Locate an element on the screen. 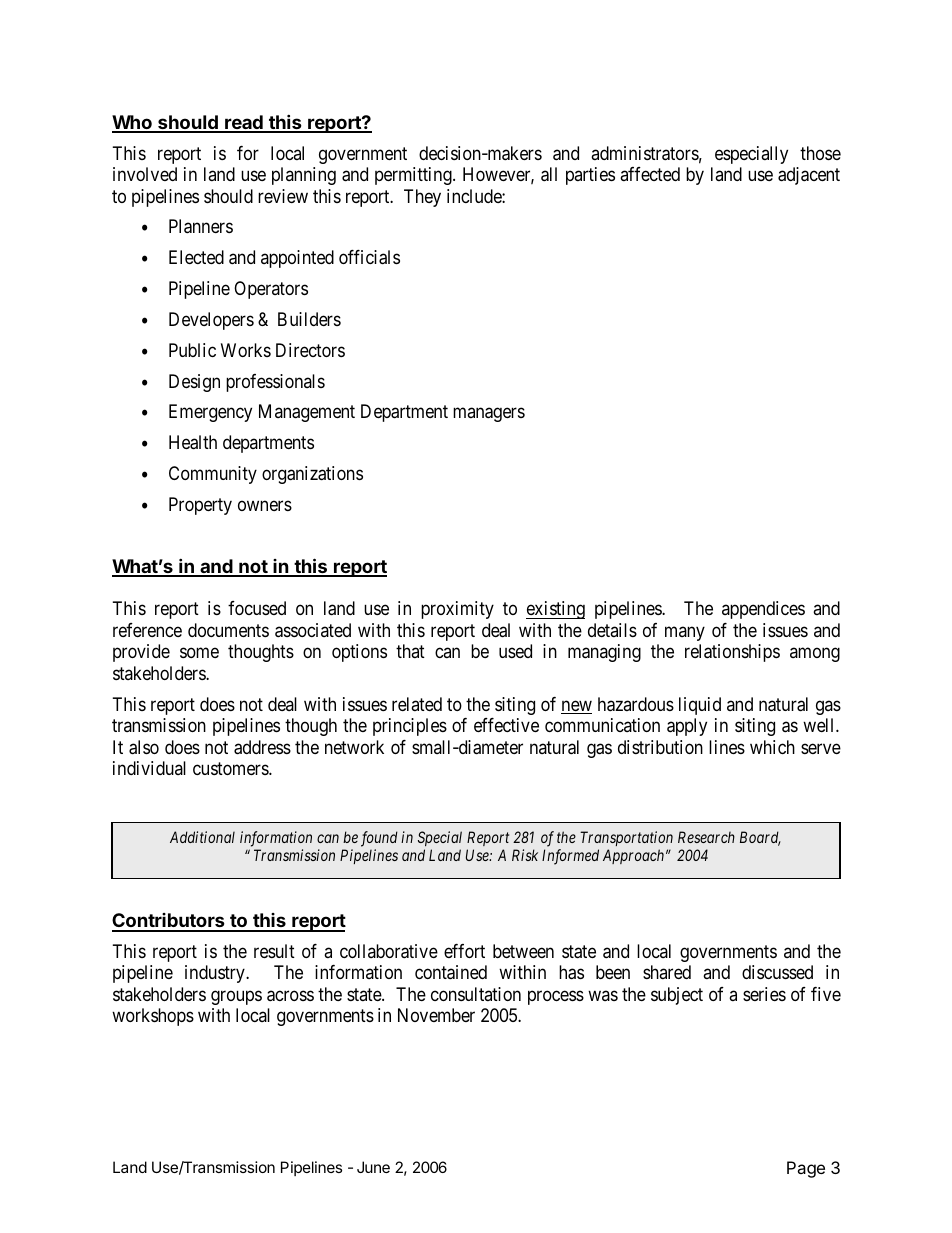 The image size is (952, 1233). appendices is located at coordinates (763, 610).
